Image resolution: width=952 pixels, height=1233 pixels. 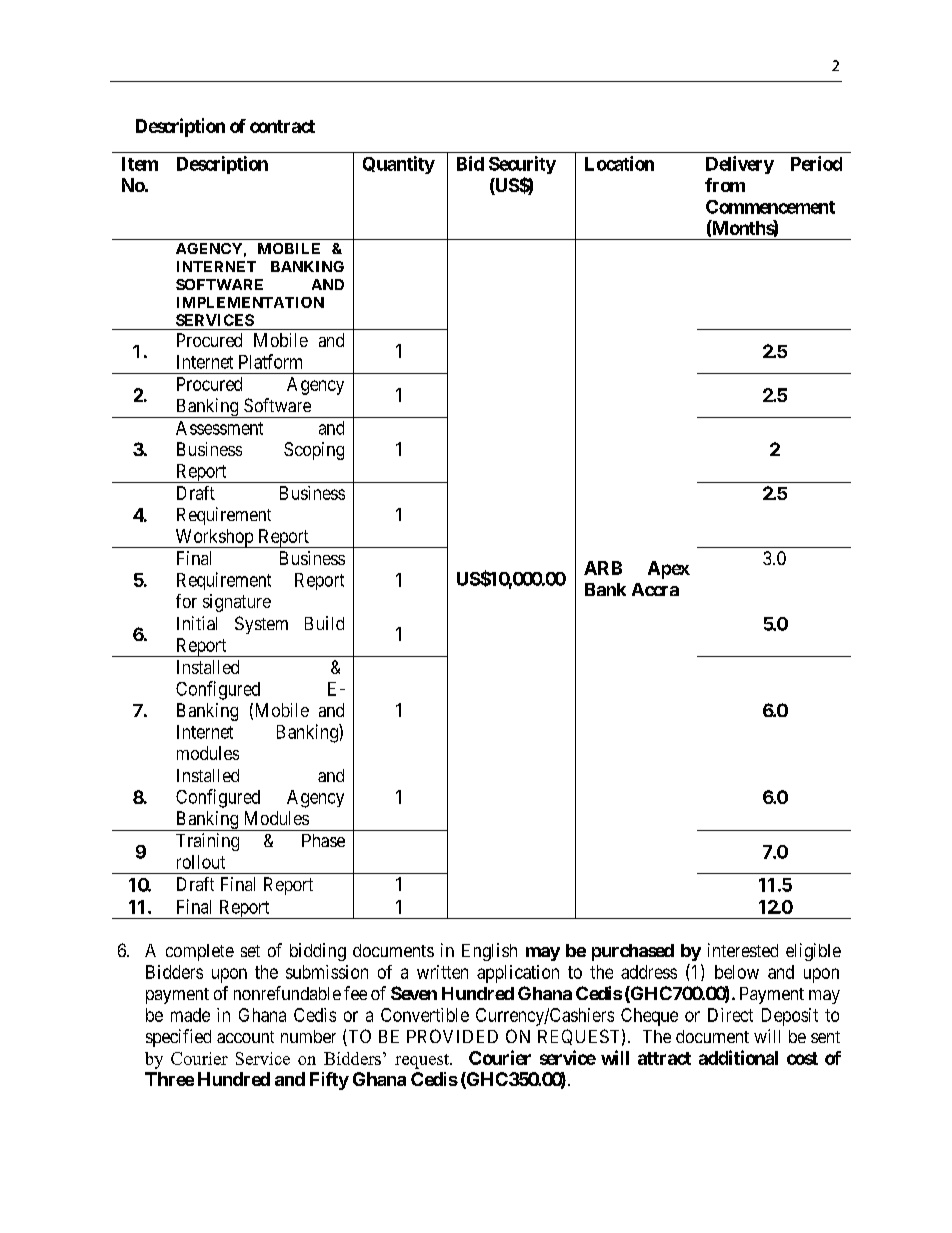 I want to click on contract, so click(x=282, y=126).
